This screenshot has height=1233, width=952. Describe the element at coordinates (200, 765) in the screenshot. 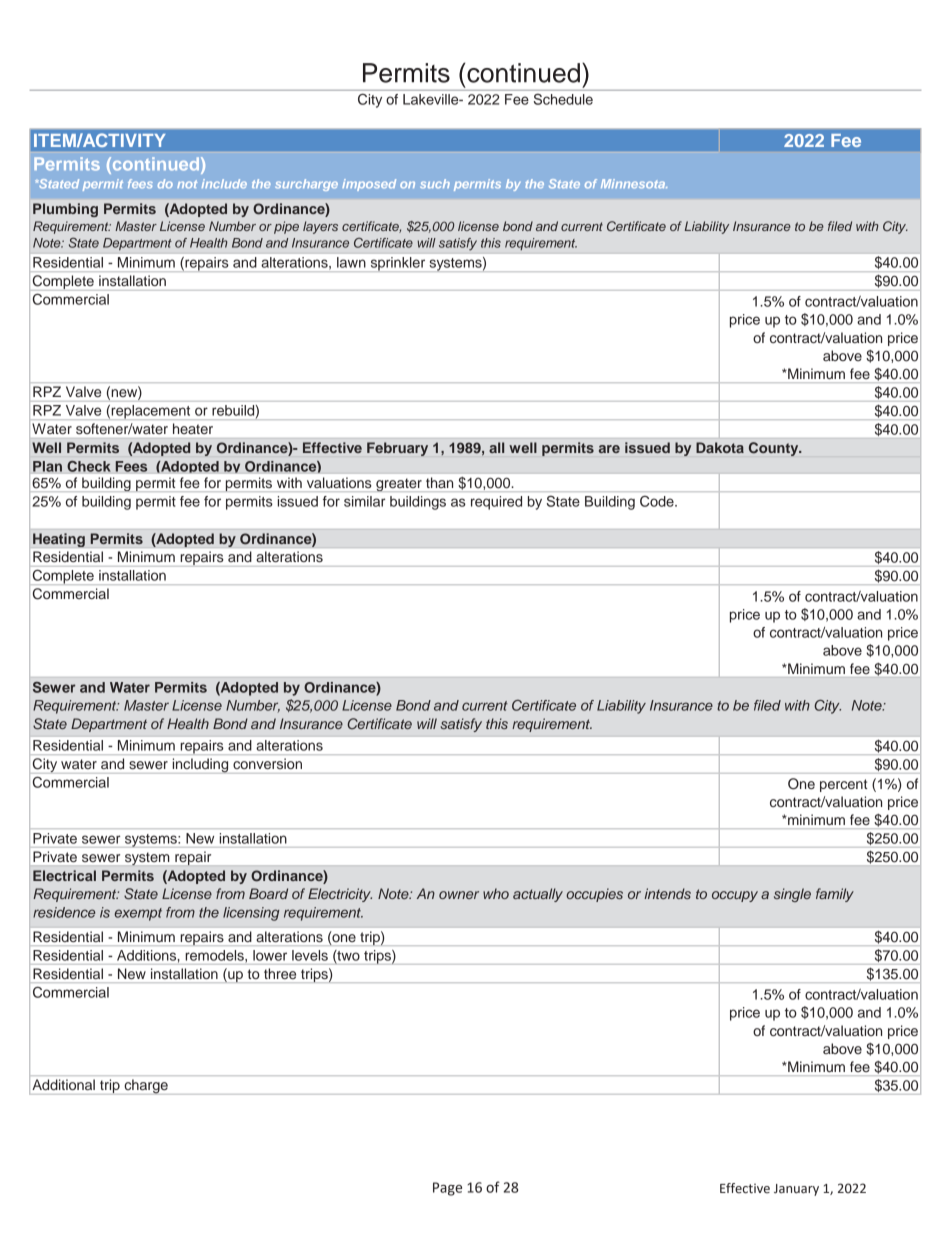

I see `including` at that location.
